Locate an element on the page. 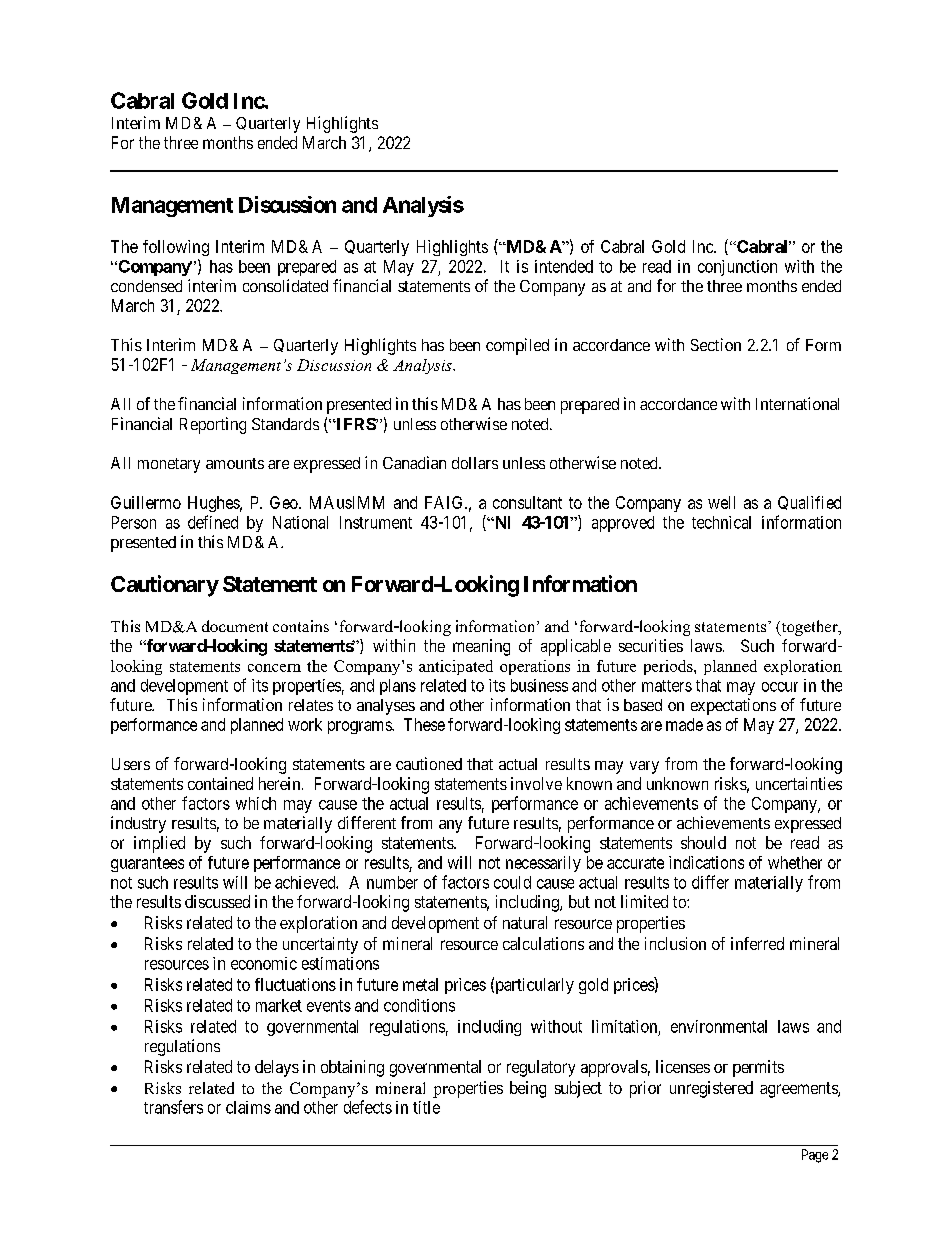 This image has height=1233, width=952. title is located at coordinates (426, 1107).
